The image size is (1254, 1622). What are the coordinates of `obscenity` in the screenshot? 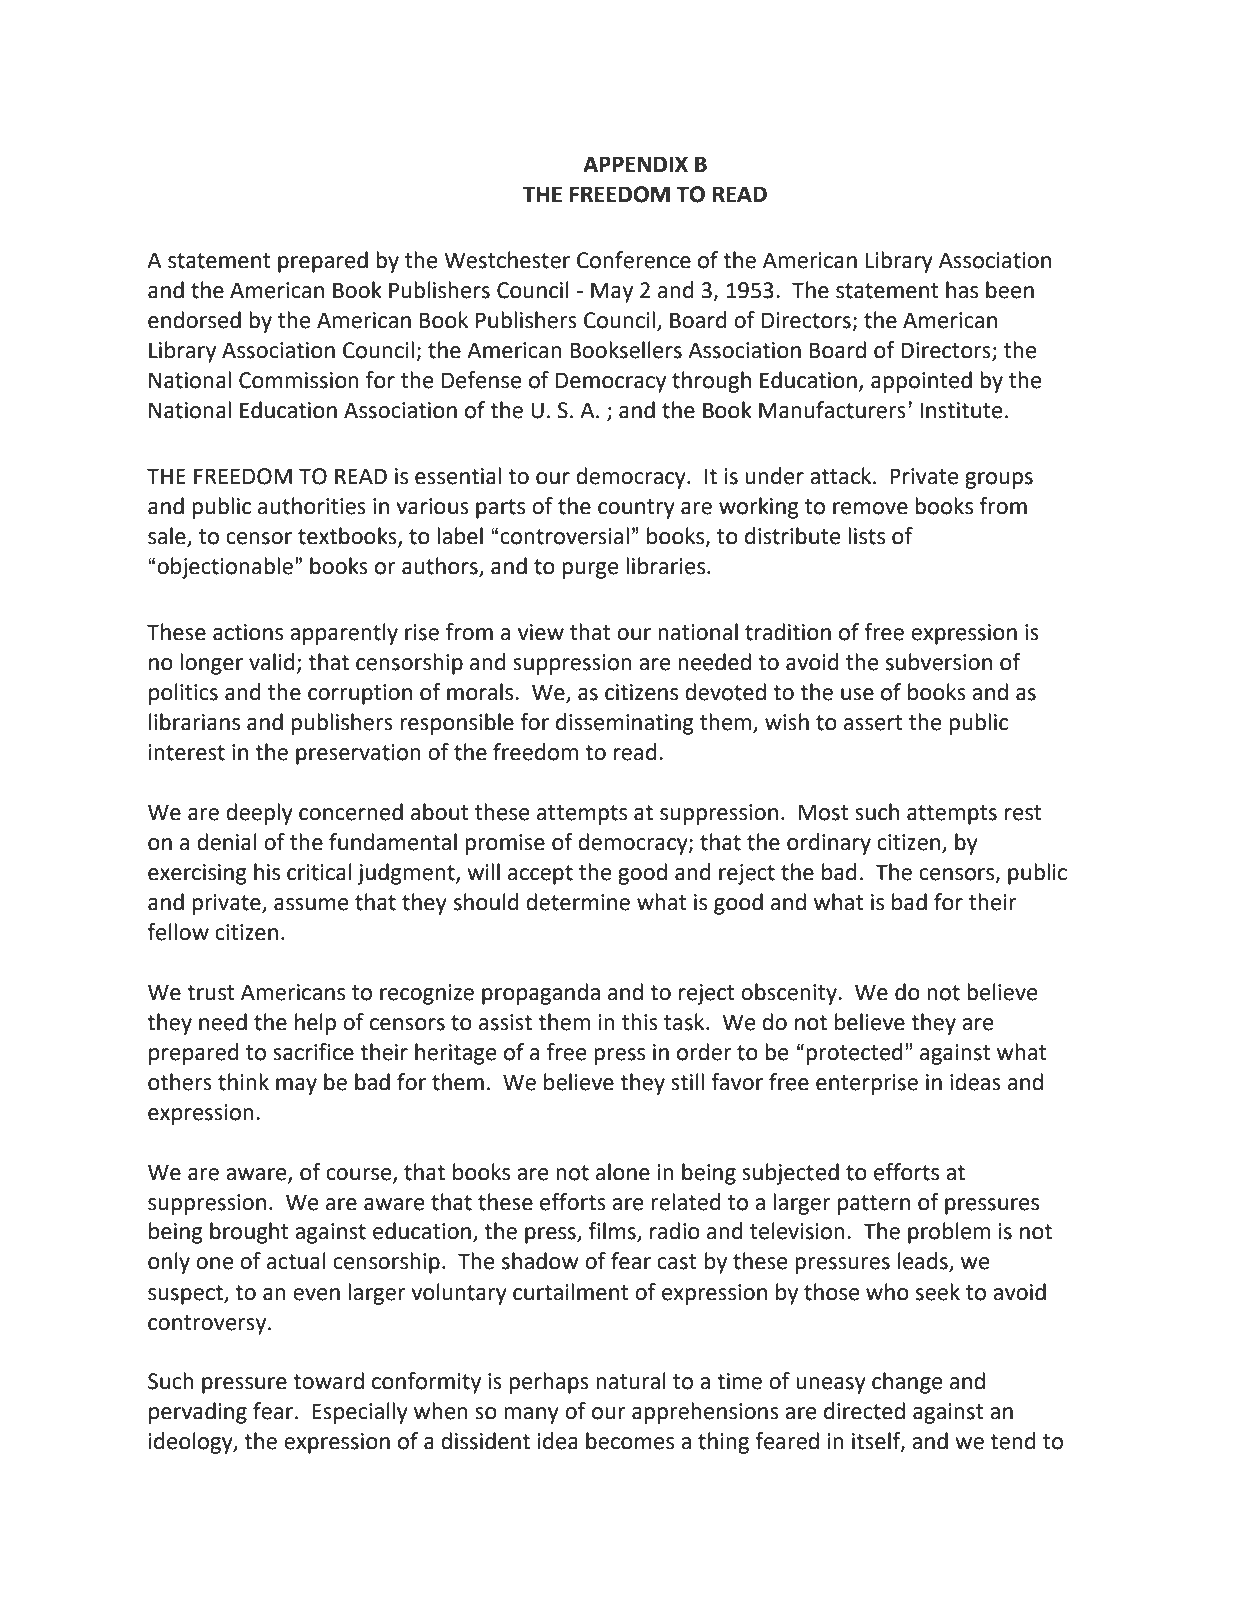 It's located at (790, 994).
